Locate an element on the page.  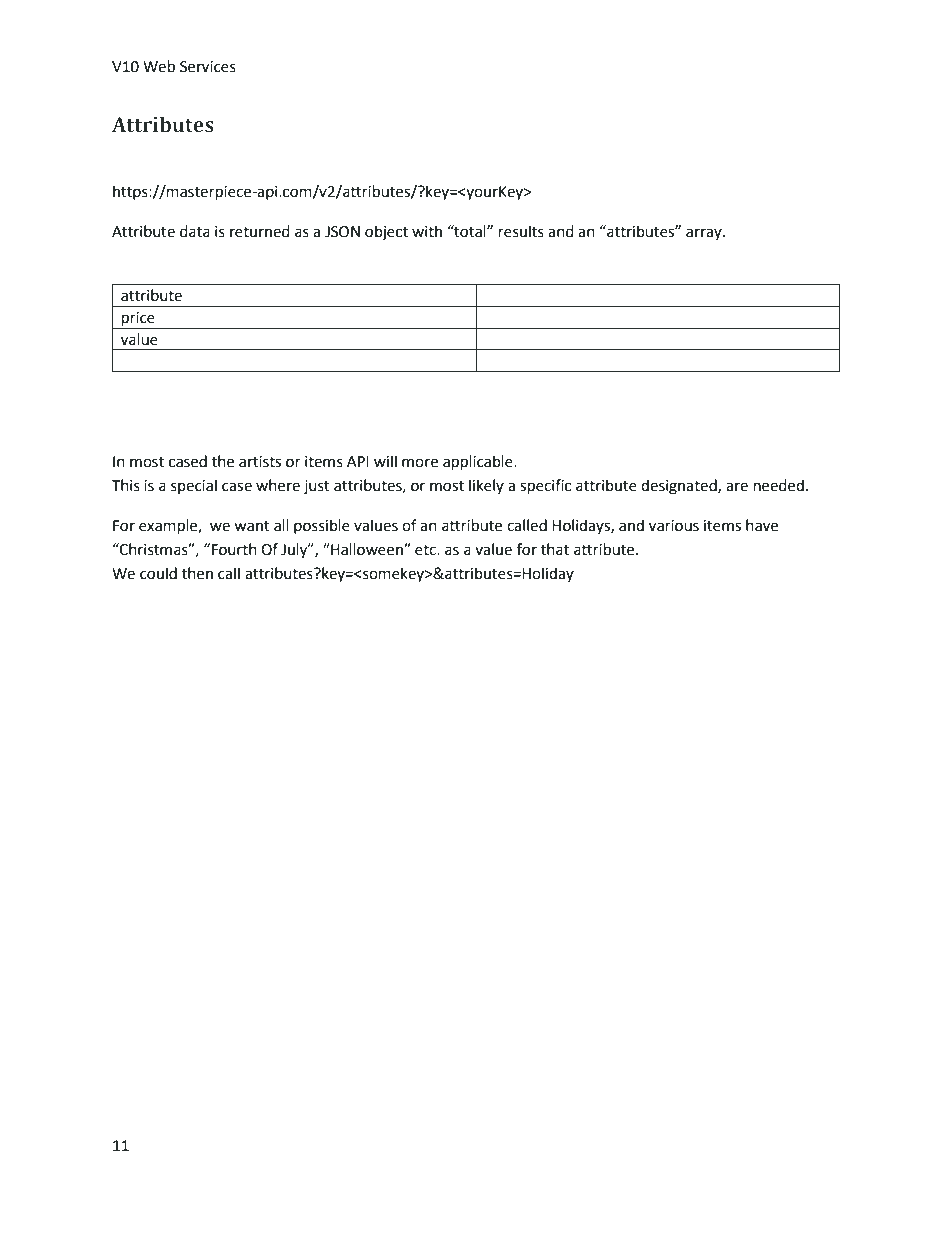
with is located at coordinates (427, 231).
